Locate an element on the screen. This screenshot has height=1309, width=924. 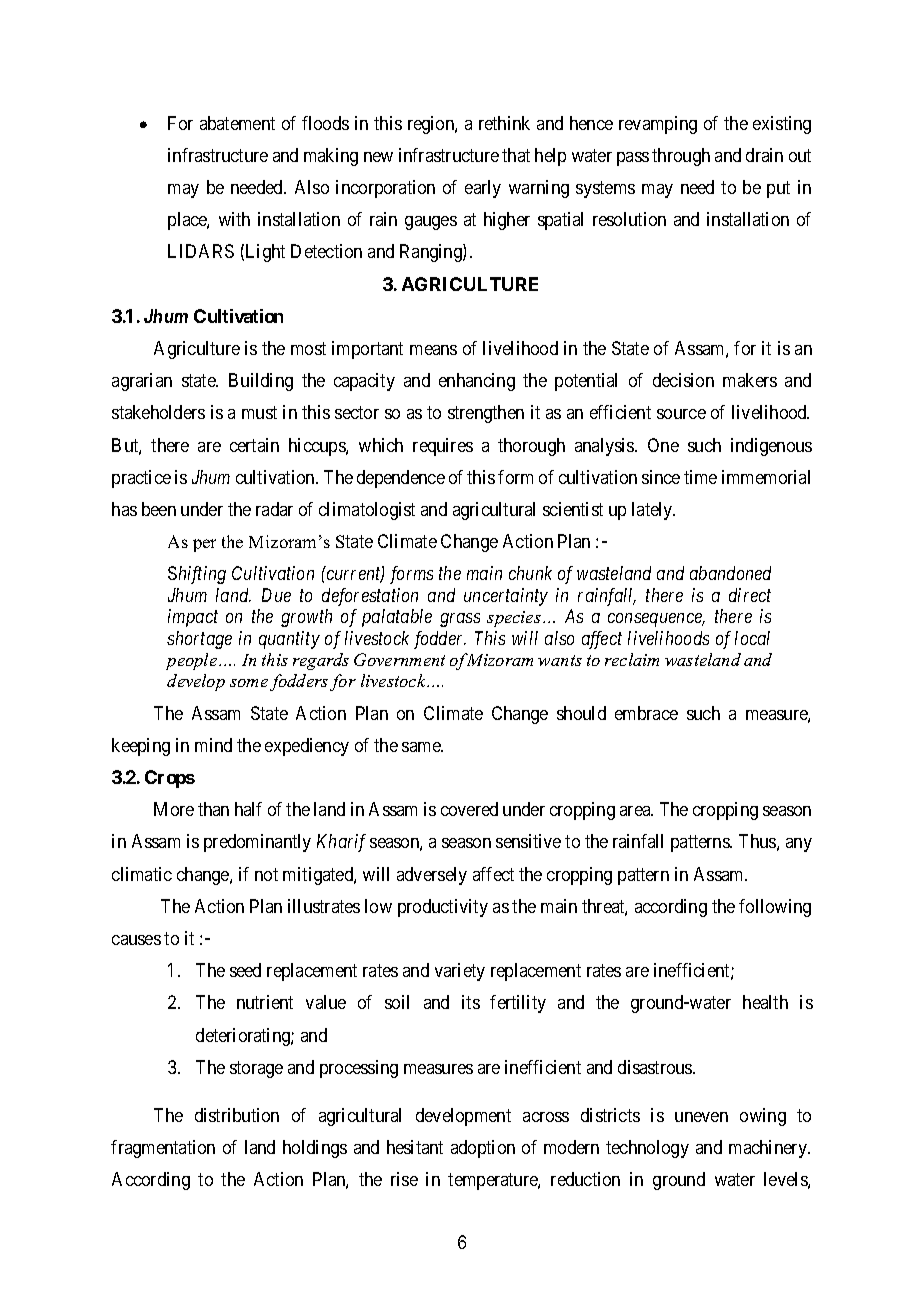
any is located at coordinates (799, 845).
